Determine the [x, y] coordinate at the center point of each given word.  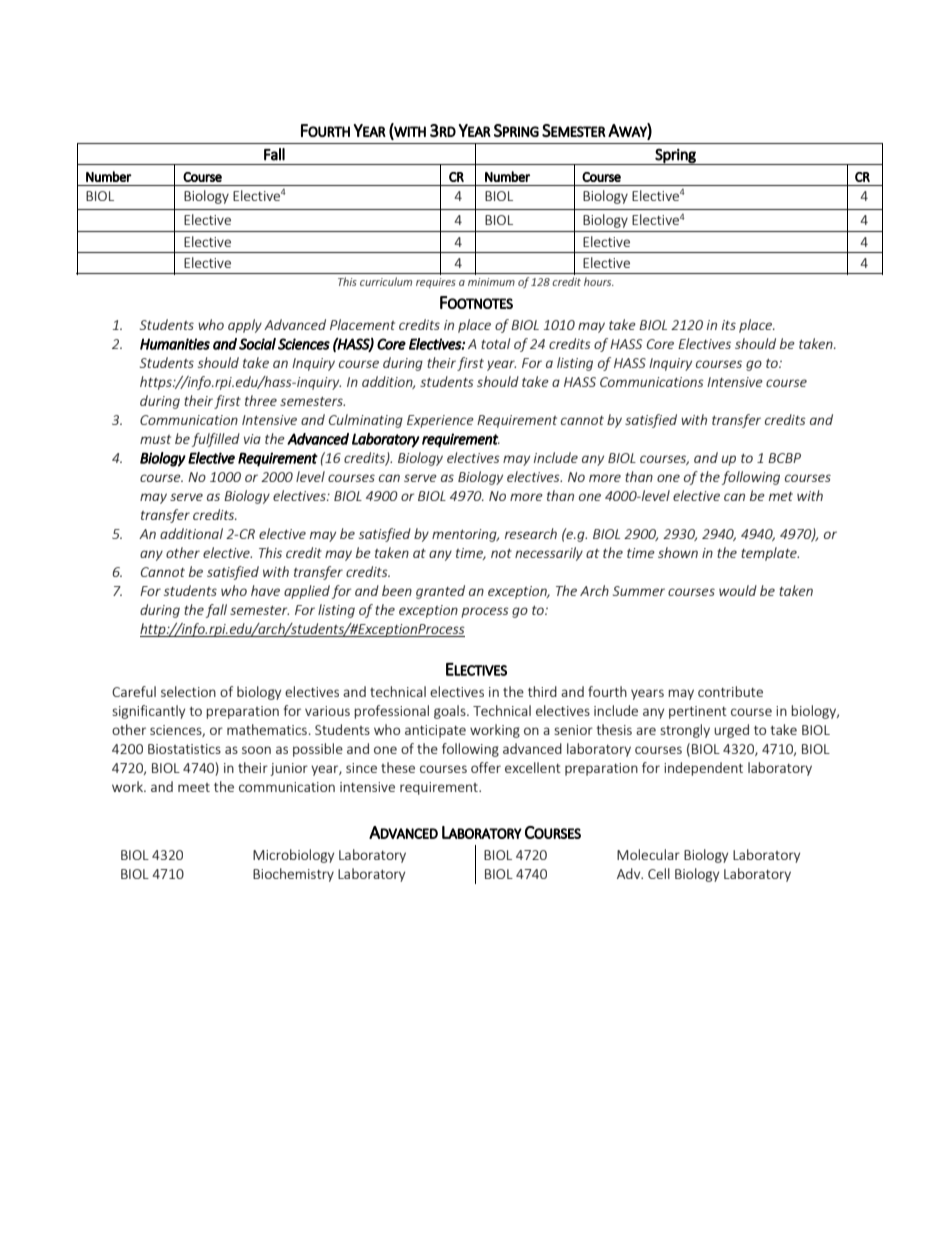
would [738, 590]
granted [440, 592]
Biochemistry [293, 875]
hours [599, 281]
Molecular [648, 854]
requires [436, 283]
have [265, 590]
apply [245, 326]
